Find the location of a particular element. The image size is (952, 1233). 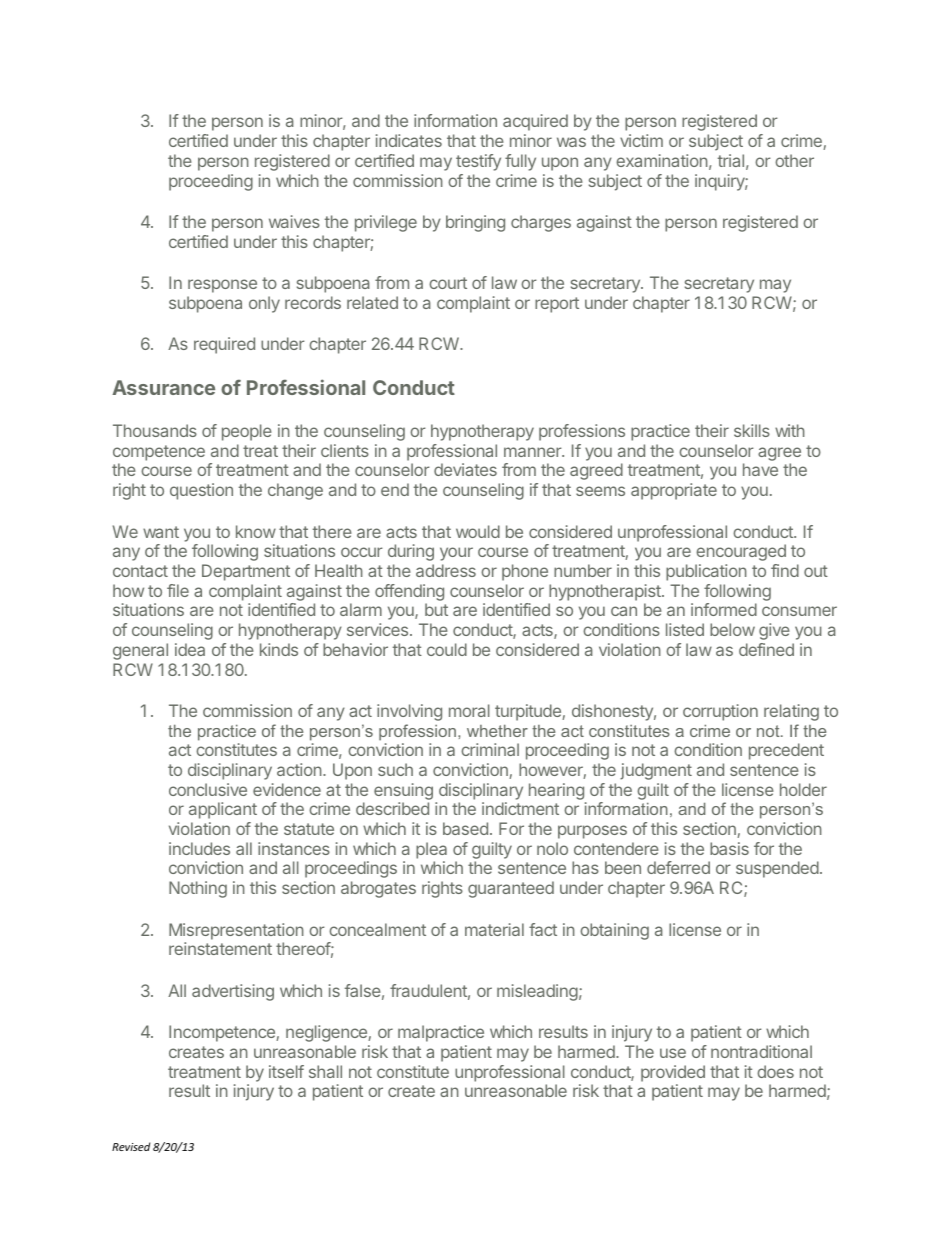

trial is located at coordinates (731, 160).
